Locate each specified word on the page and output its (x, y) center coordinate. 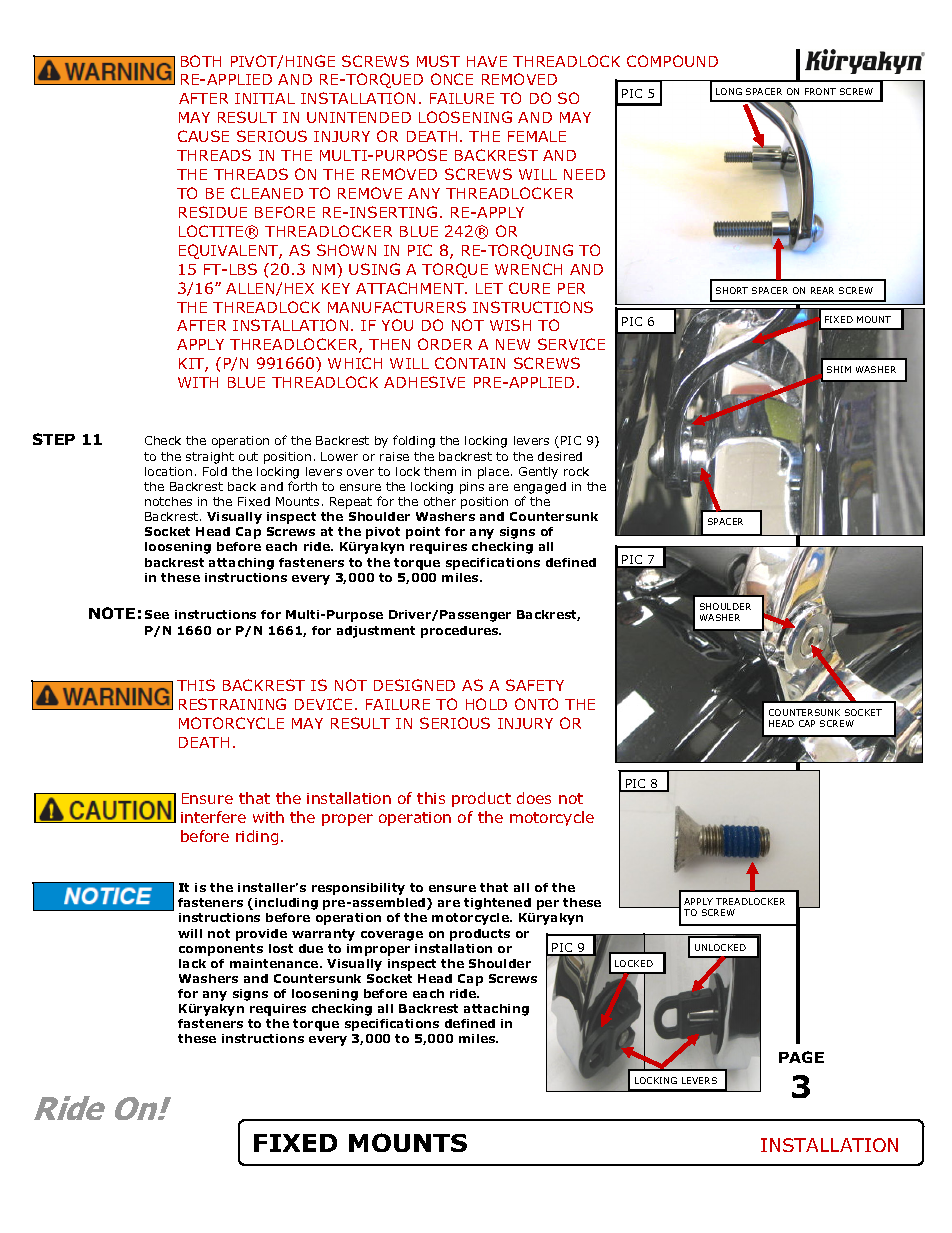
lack (192, 963)
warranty (323, 935)
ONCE (452, 79)
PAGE (801, 1057)
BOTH (201, 61)
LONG (729, 91)
